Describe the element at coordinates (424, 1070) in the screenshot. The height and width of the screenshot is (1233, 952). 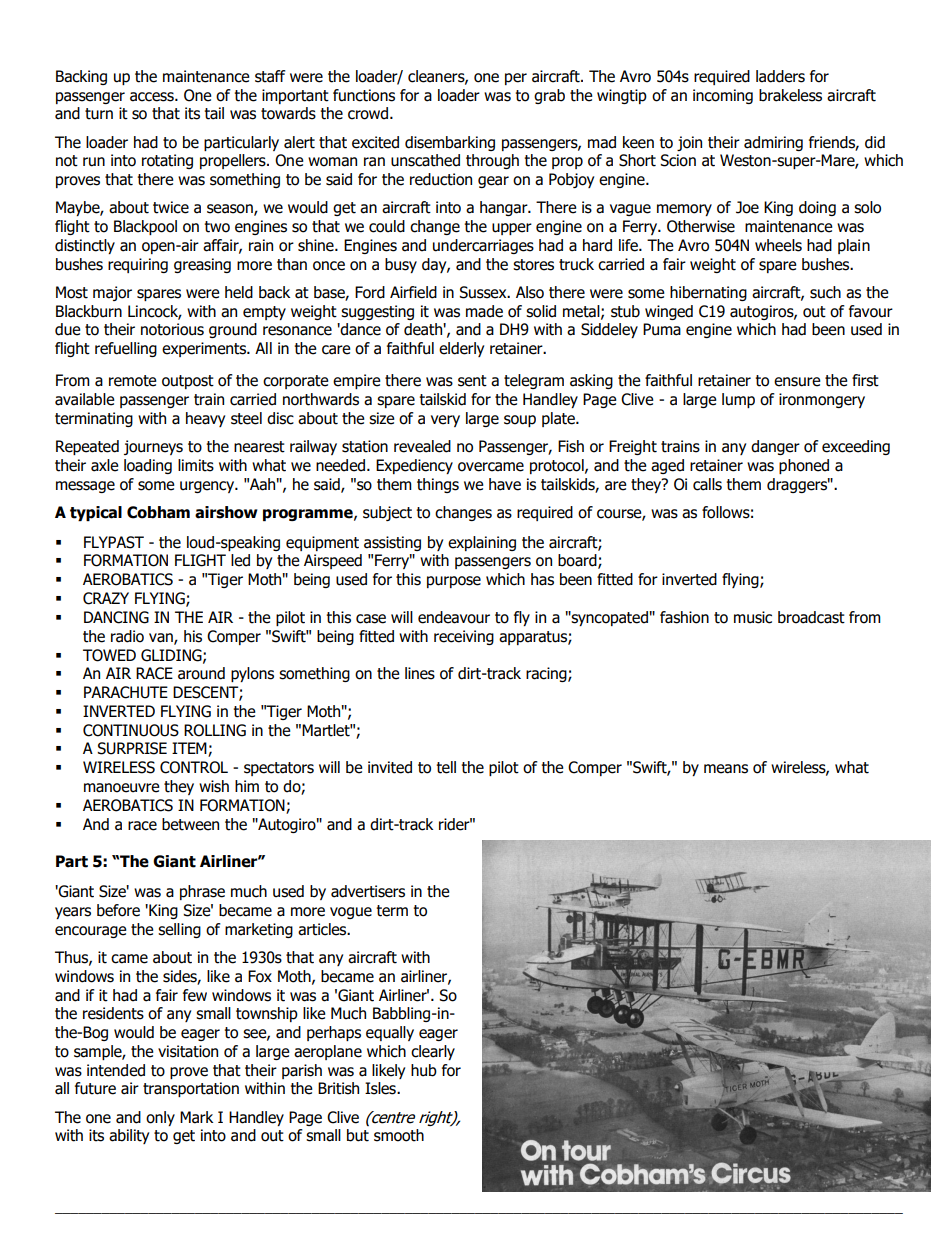
I see `hub` at that location.
